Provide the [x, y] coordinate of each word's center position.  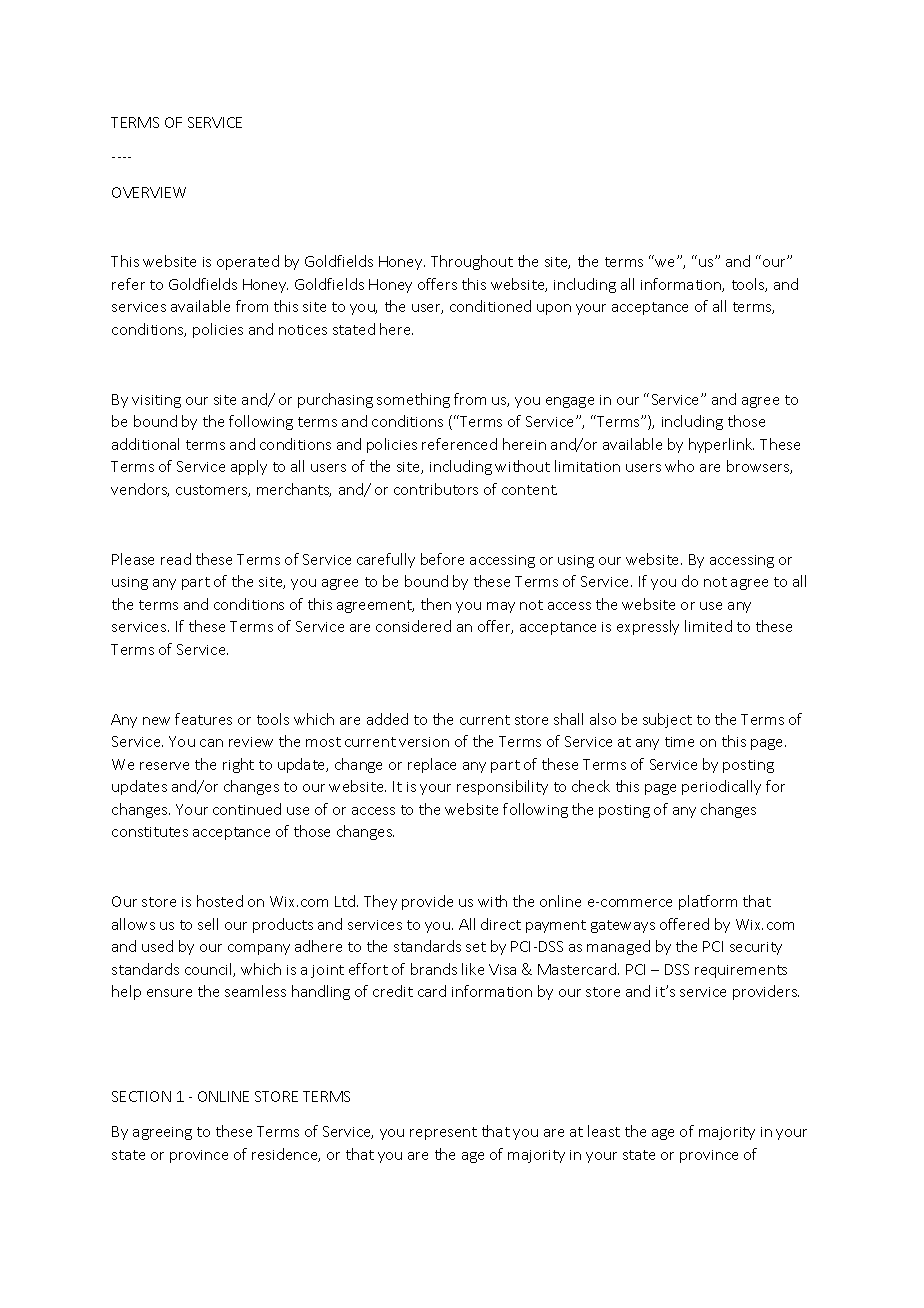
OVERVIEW [149, 192]
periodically [721, 787]
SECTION [141, 1096]
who [679, 466]
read [176, 559]
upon [554, 309]
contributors [436, 489]
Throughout [472, 262]
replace [432, 765]
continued [247, 809]
